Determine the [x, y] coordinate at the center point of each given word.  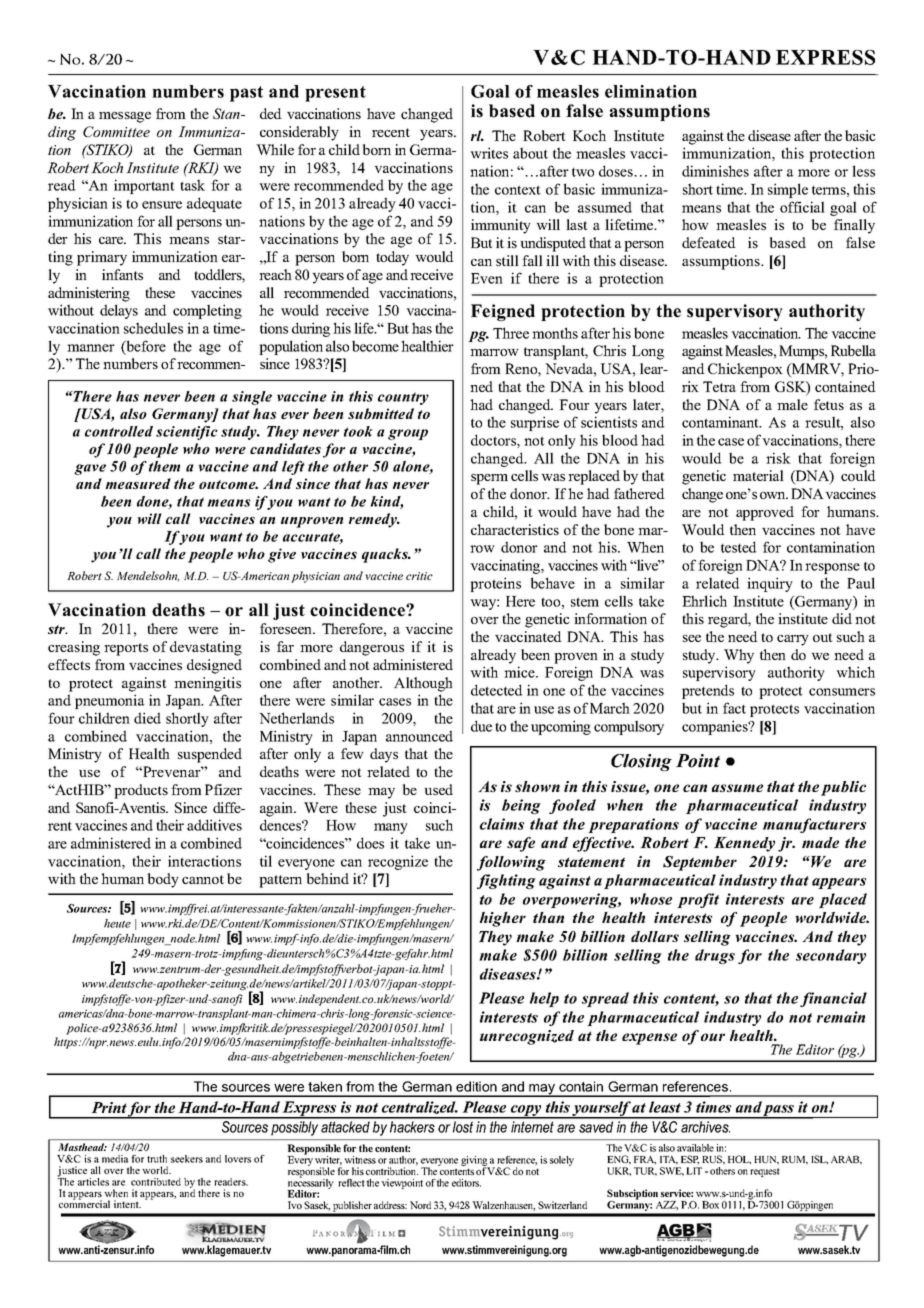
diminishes [715, 171]
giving [475, 1162]
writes [489, 153]
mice [520, 672]
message [125, 117]
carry [793, 640]
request [765, 1172]
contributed [156, 1182]
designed [214, 666]
